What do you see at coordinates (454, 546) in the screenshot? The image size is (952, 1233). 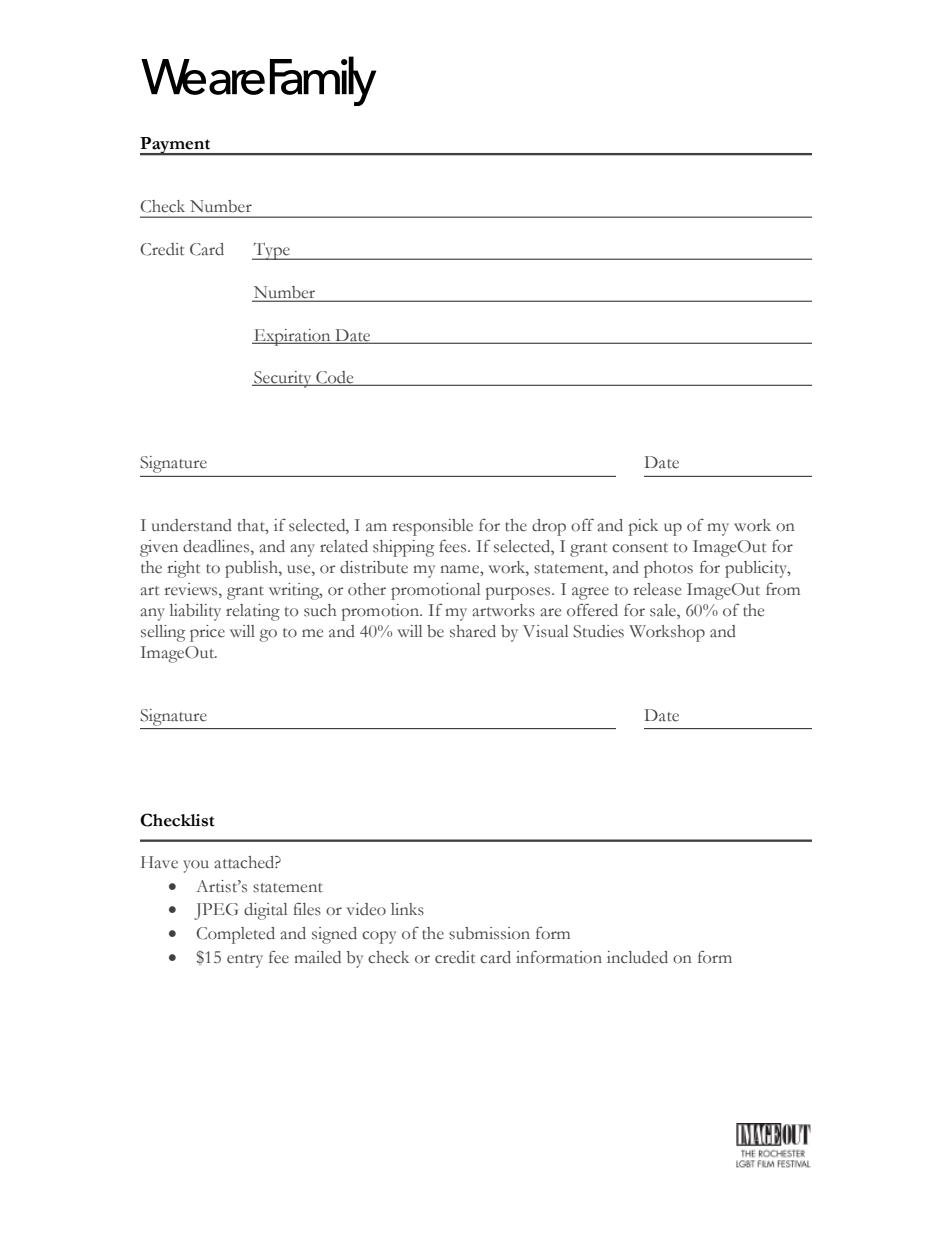 I see `fees` at bounding box center [454, 546].
